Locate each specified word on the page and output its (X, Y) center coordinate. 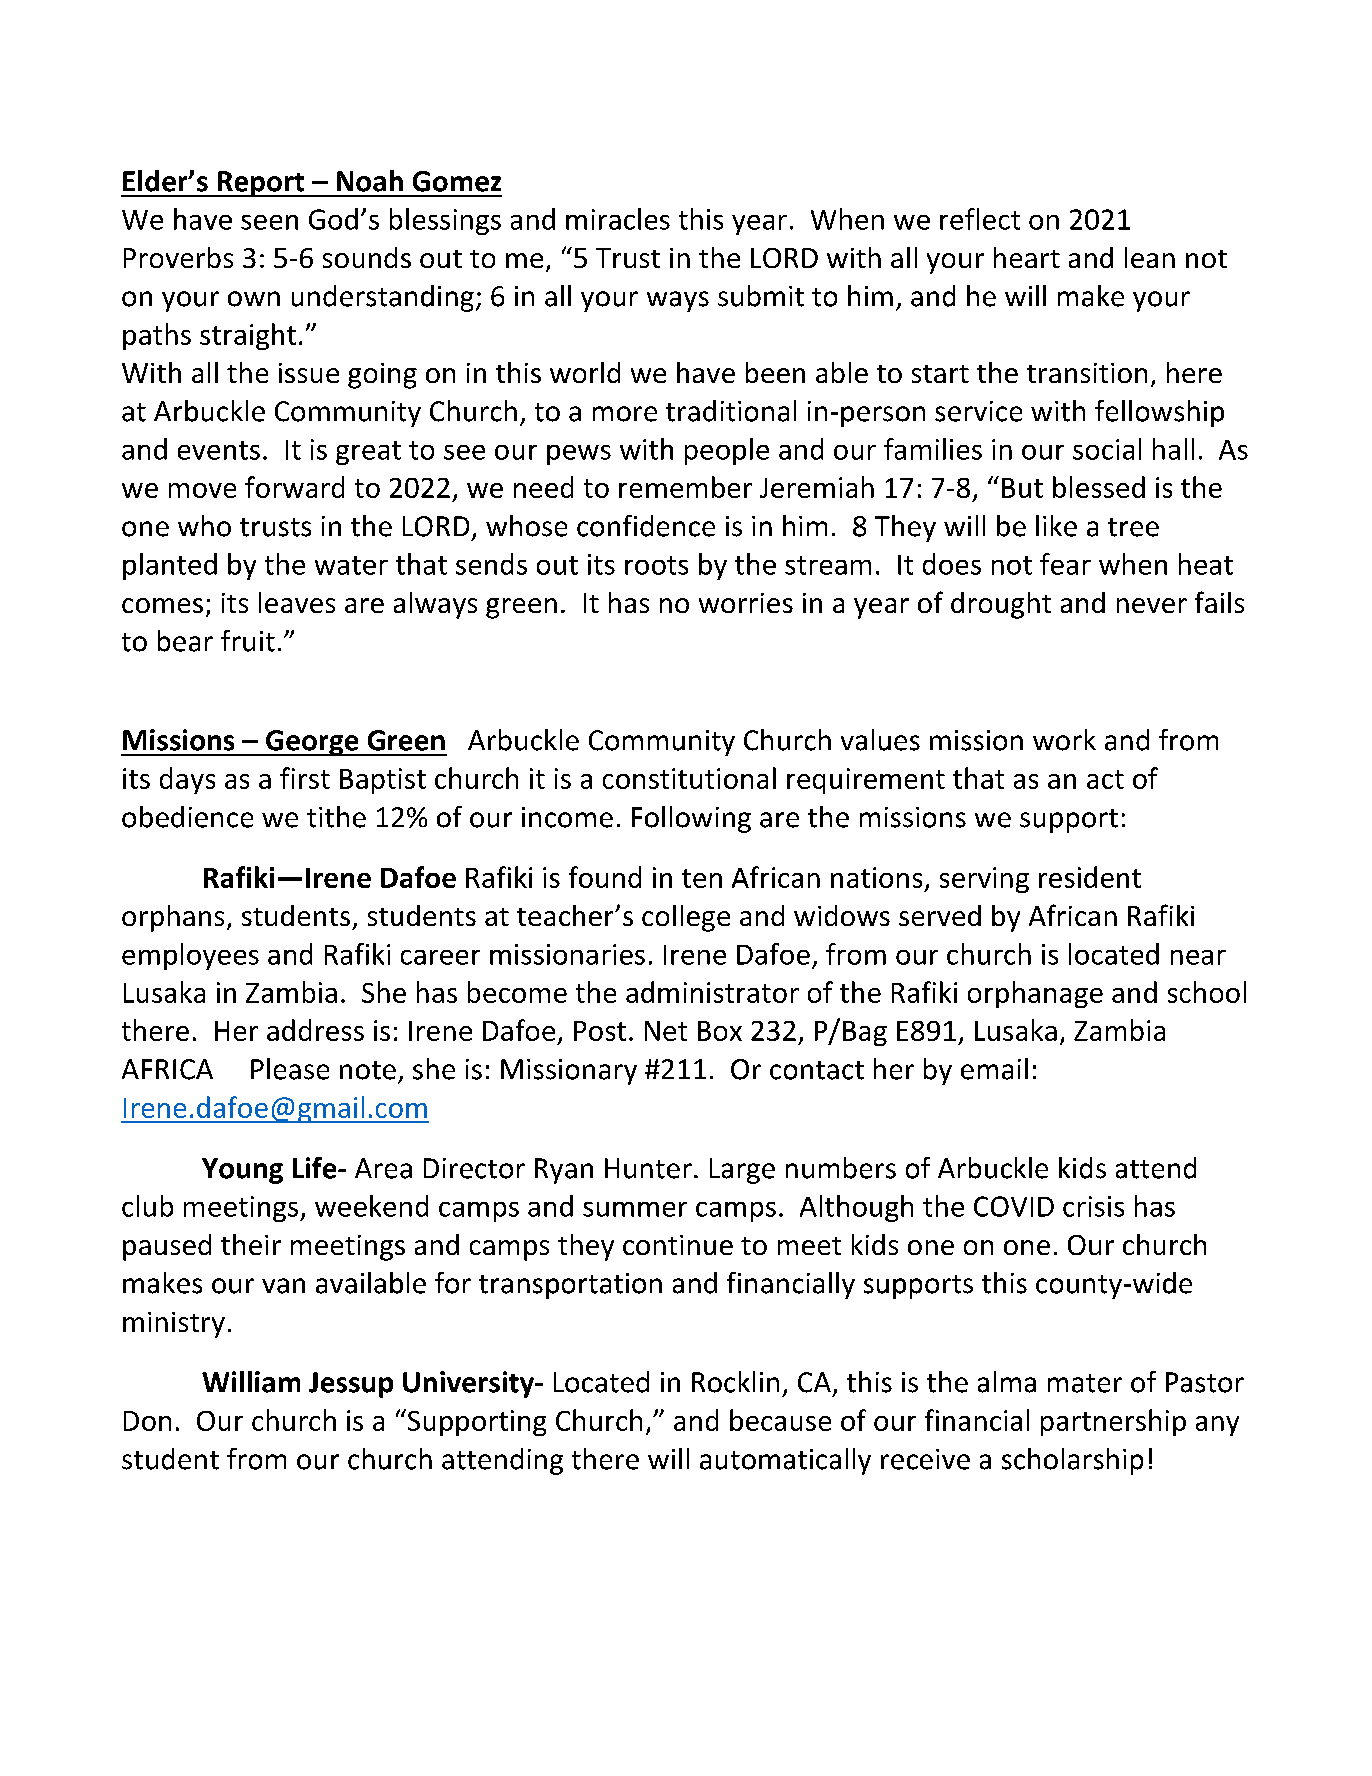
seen (269, 222)
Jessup (351, 1385)
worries (746, 603)
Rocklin (735, 1382)
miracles (618, 219)
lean (1150, 257)
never (1152, 605)
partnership (1113, 1422)
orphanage (1035, 994)
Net (666, 1031)
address (315, 1030)
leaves (297, 602)
